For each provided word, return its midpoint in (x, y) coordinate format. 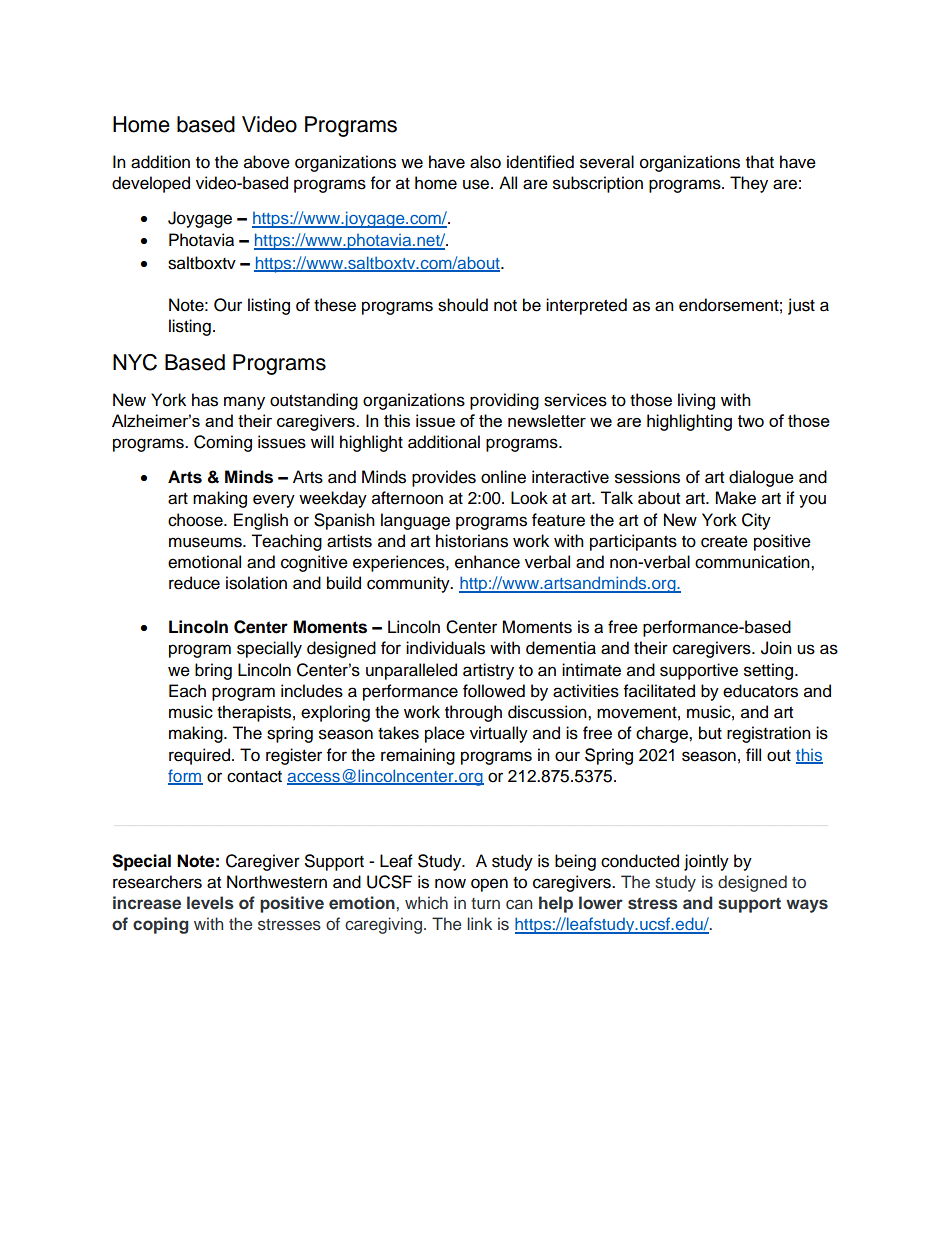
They (749, 184)
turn (485, 903)
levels (210, 902)
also (485, 162)
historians (472, 541)
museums (206, 542)
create (724, 542)
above (267, 162)
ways (807, 906)
